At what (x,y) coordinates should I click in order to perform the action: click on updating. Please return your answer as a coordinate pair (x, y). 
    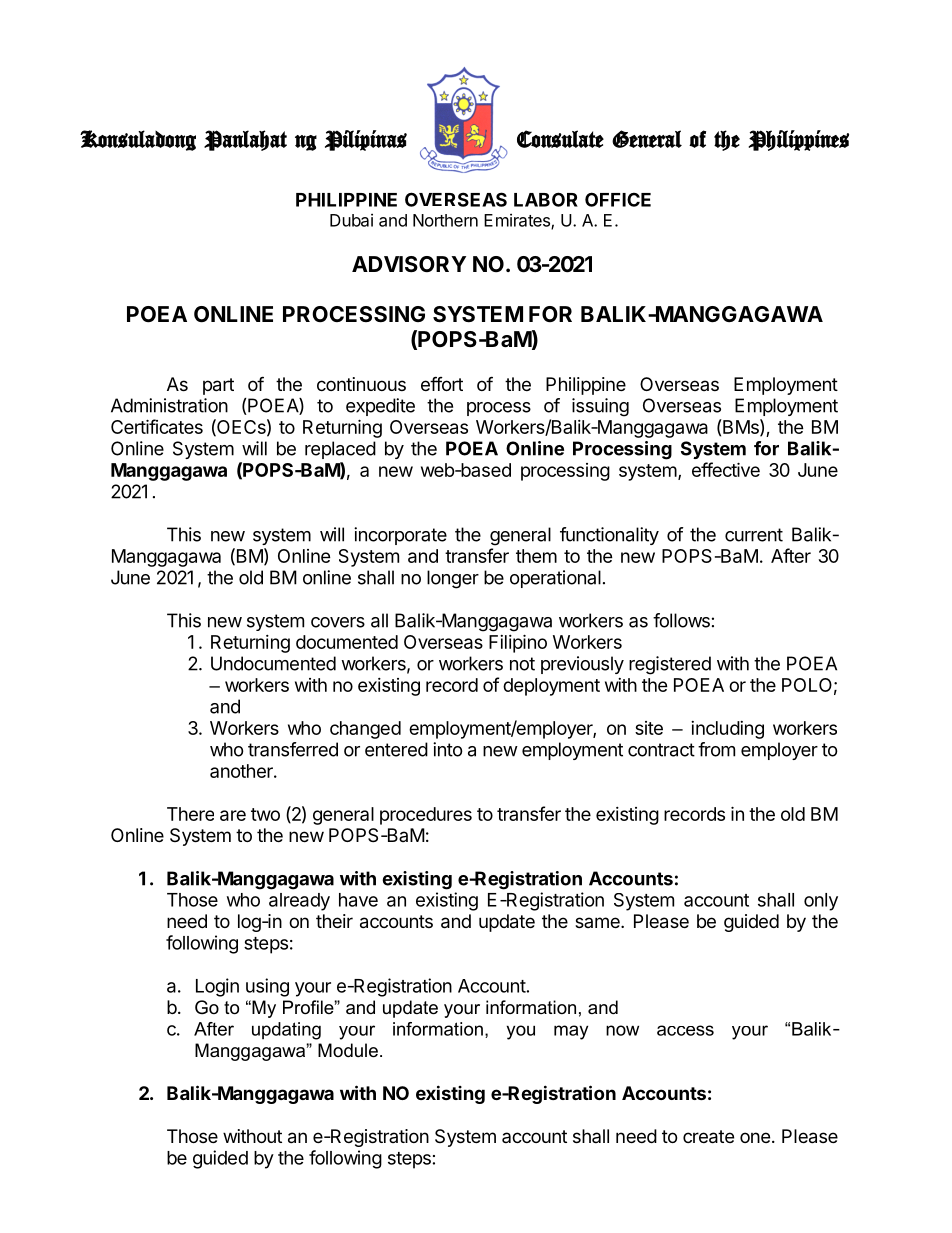
    Looking at the image, I should click on (286, 1031).
